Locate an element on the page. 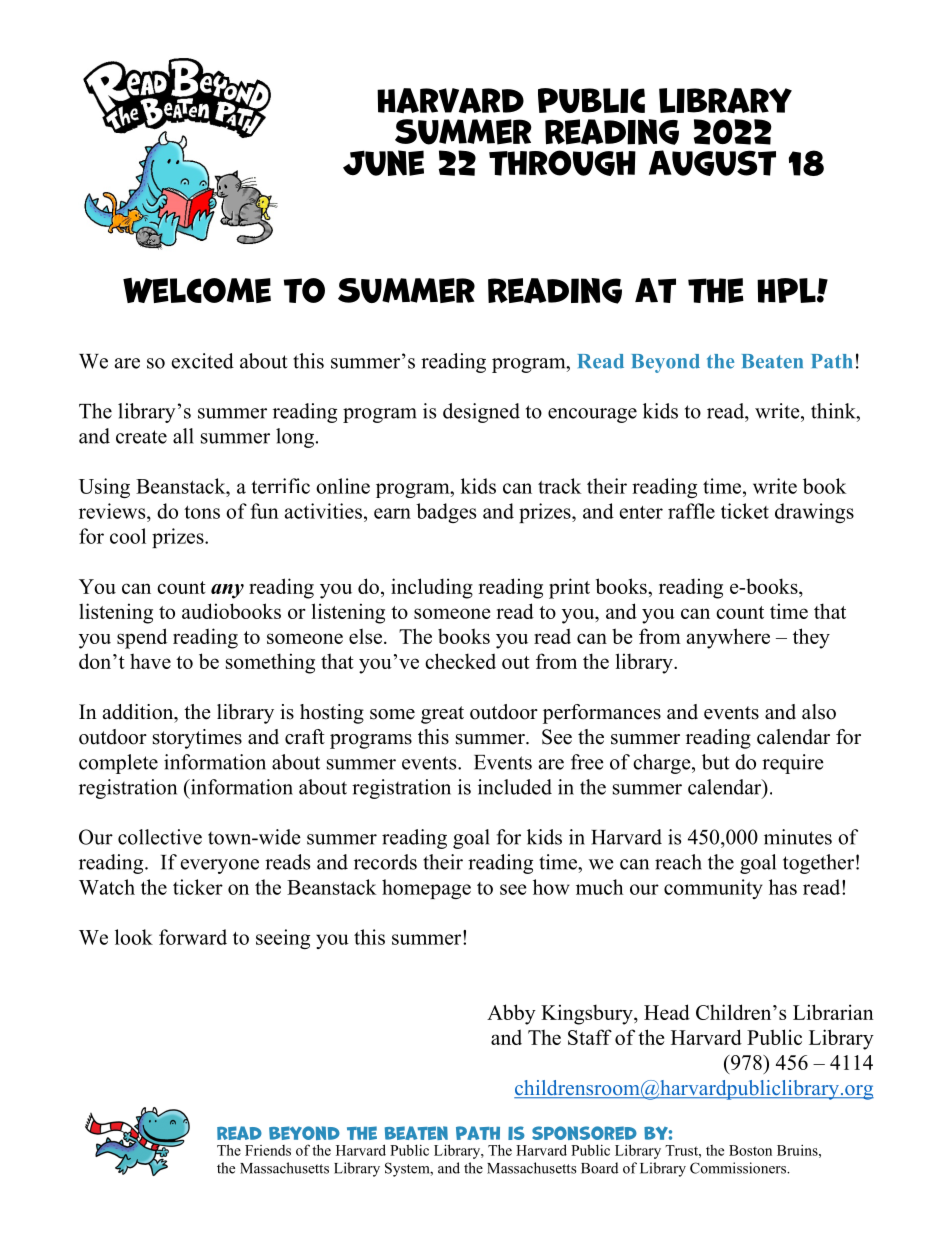 Image resolution: width=952 pixels, height=1233 pixels. sponsored is located at coordinates (584, 1133).
